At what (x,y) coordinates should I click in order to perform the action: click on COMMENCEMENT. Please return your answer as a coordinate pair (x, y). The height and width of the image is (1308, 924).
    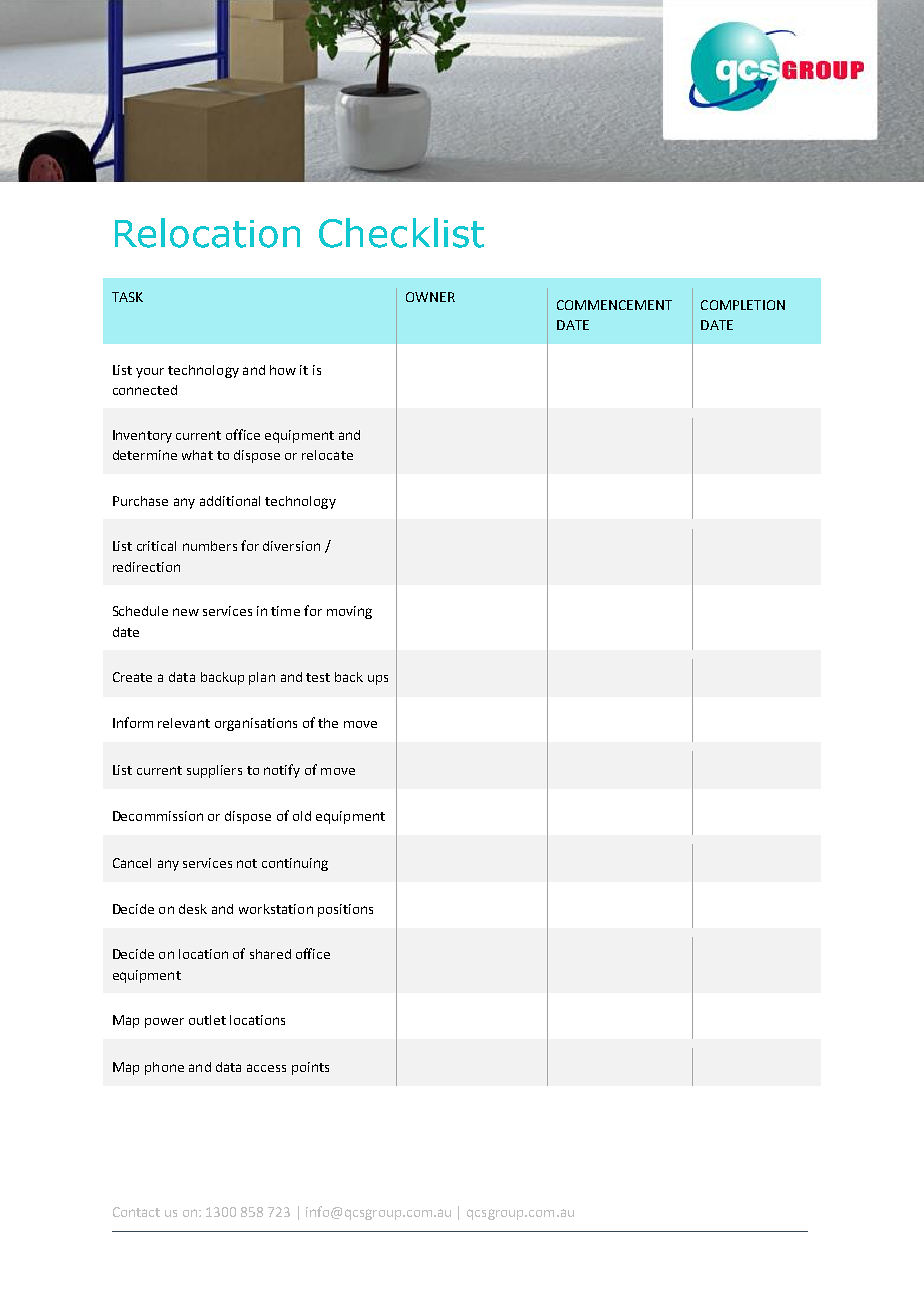
    Looking at the image, I should click on (614, 305).
